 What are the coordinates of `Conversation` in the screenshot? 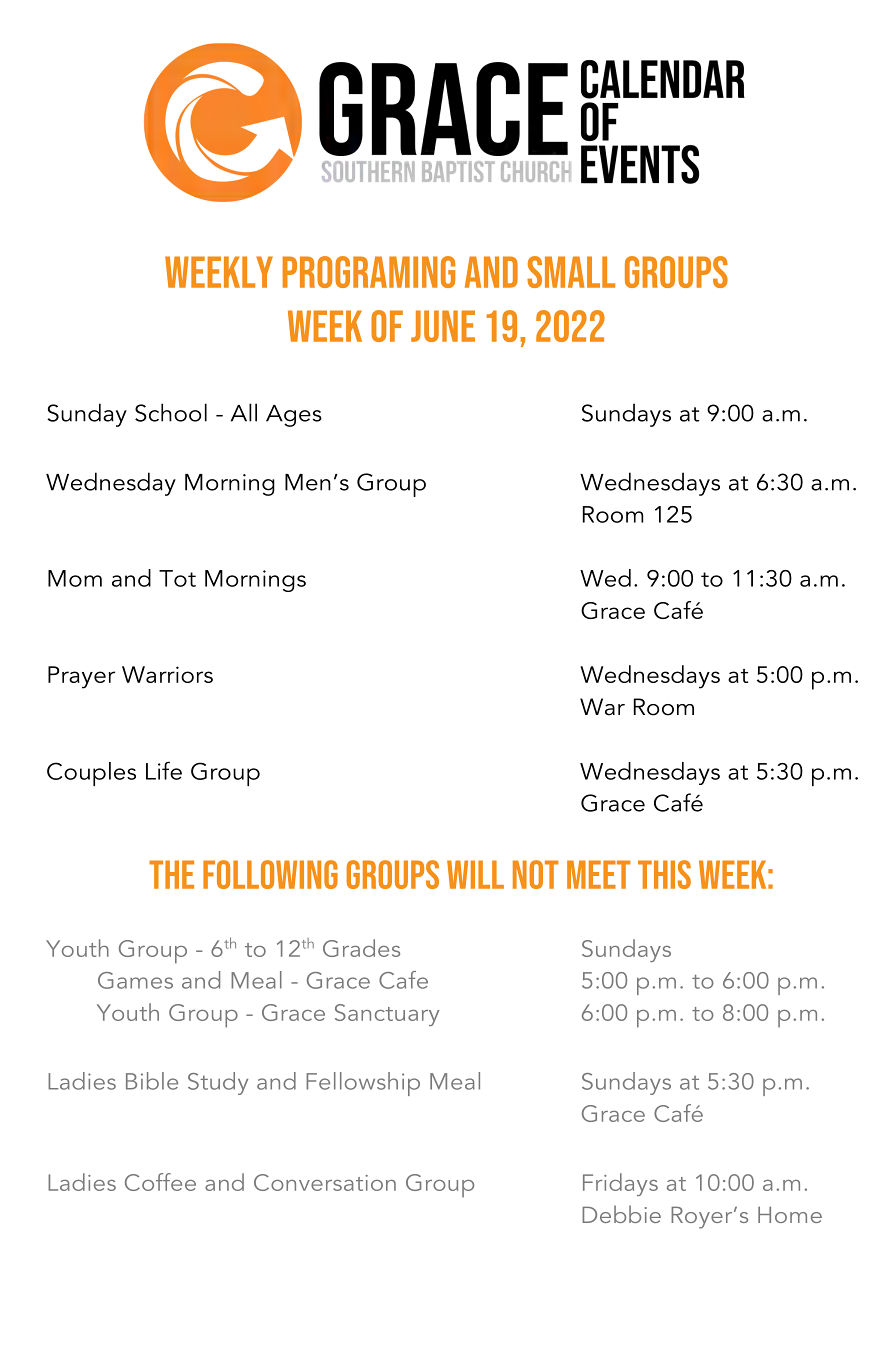 It's located at (325, 1182).
